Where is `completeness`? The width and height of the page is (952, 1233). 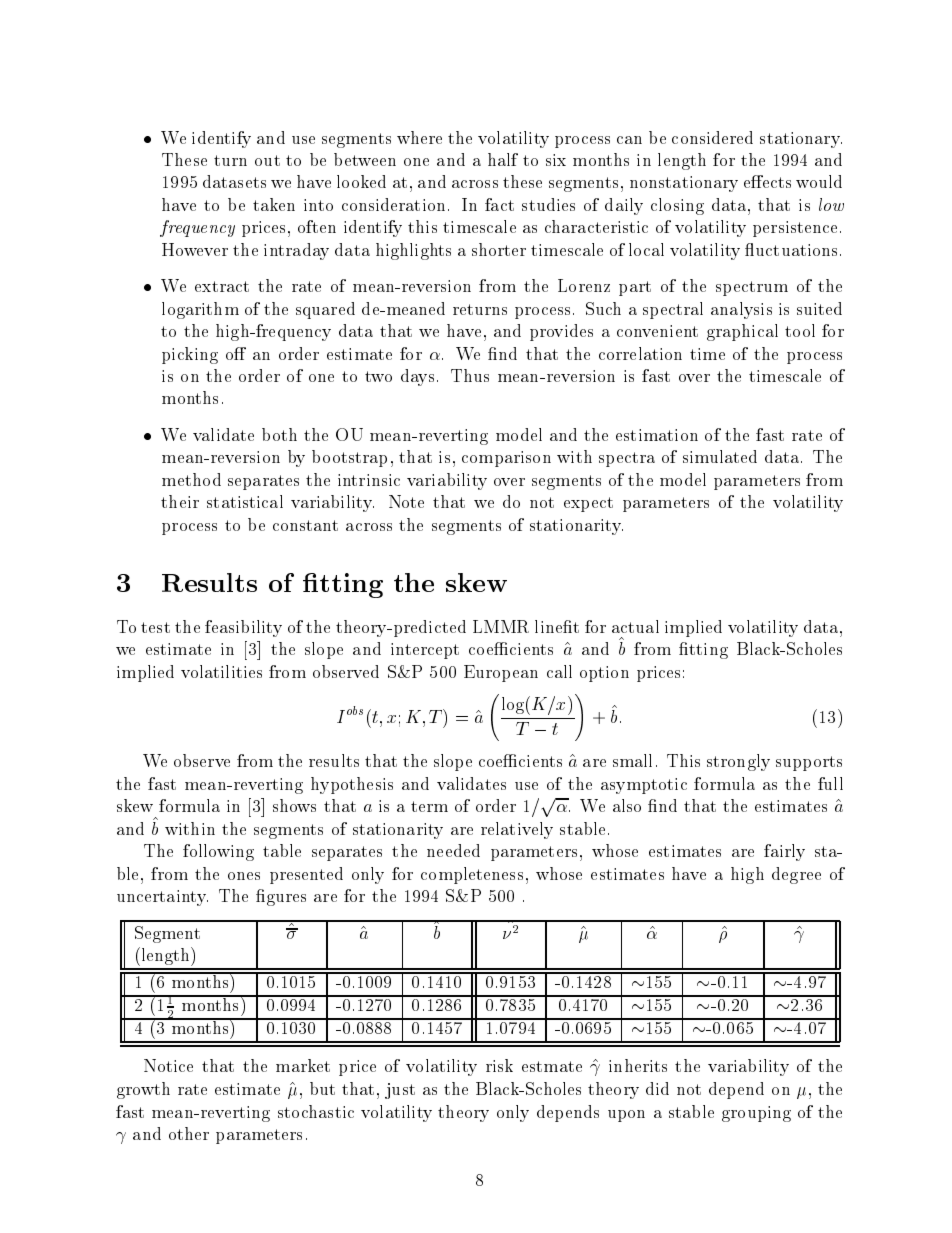 completeness is located at coordinates (472, 875).
